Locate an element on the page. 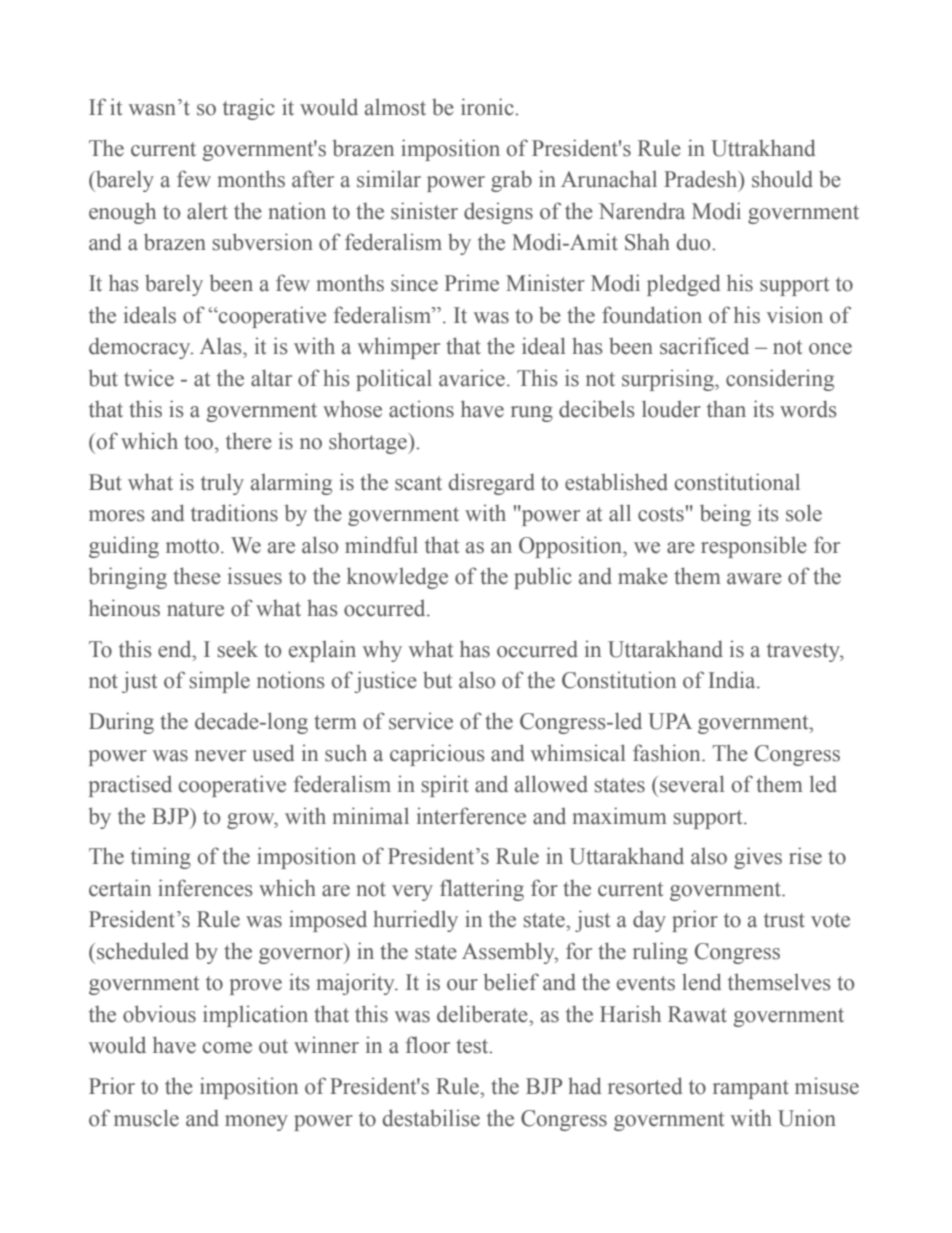 The image size is (952, 1233). should is located at coordinates (782, 179).
